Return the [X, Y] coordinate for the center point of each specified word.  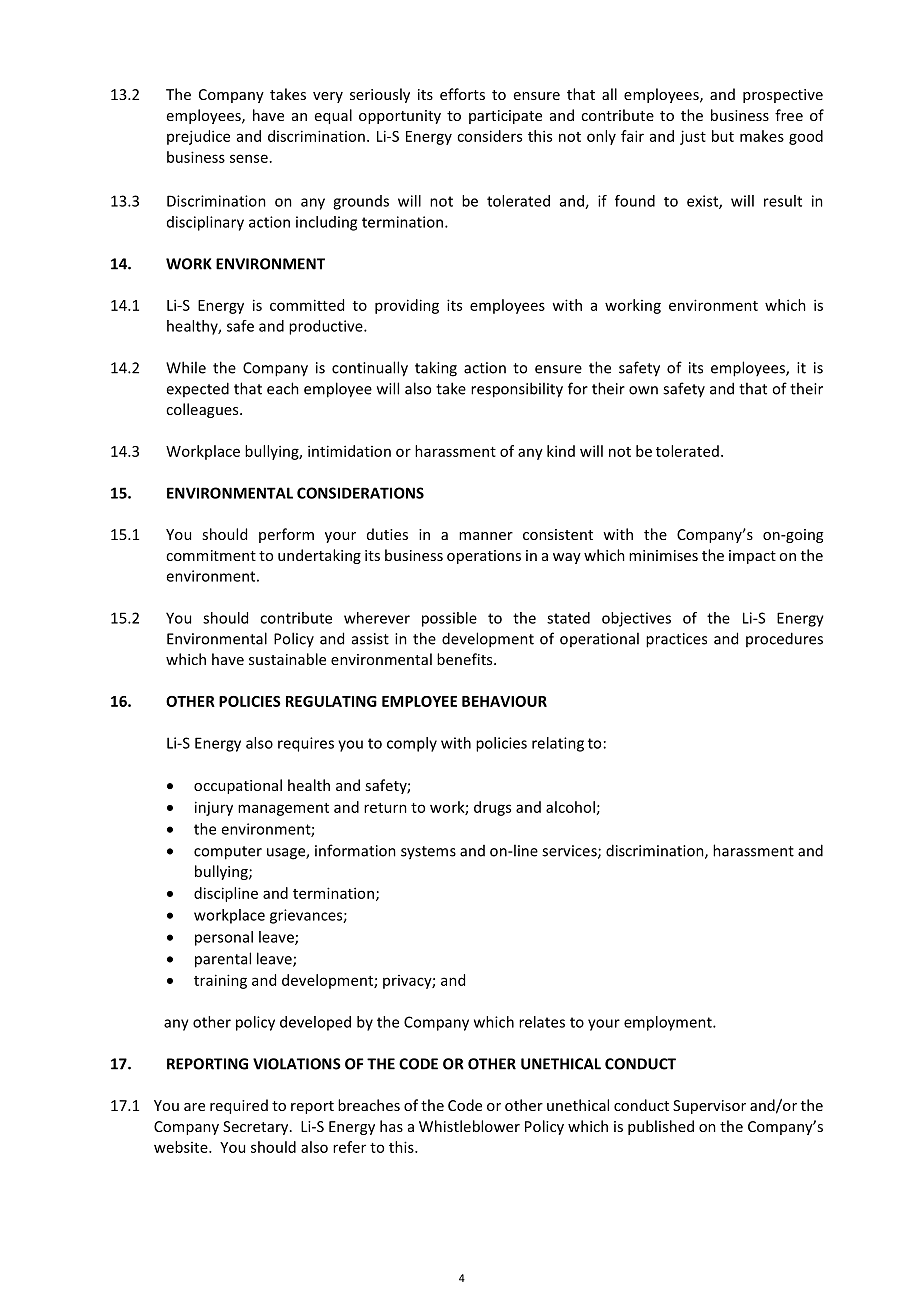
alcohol [570, 807]
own [643, 390]
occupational [238, 786]
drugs [492, 808]
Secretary [257, 1128]
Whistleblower [469, 1126]
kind [561, 451]
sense [249, 158]
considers [489, 136]
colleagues [203, 410]
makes [762, 136]
